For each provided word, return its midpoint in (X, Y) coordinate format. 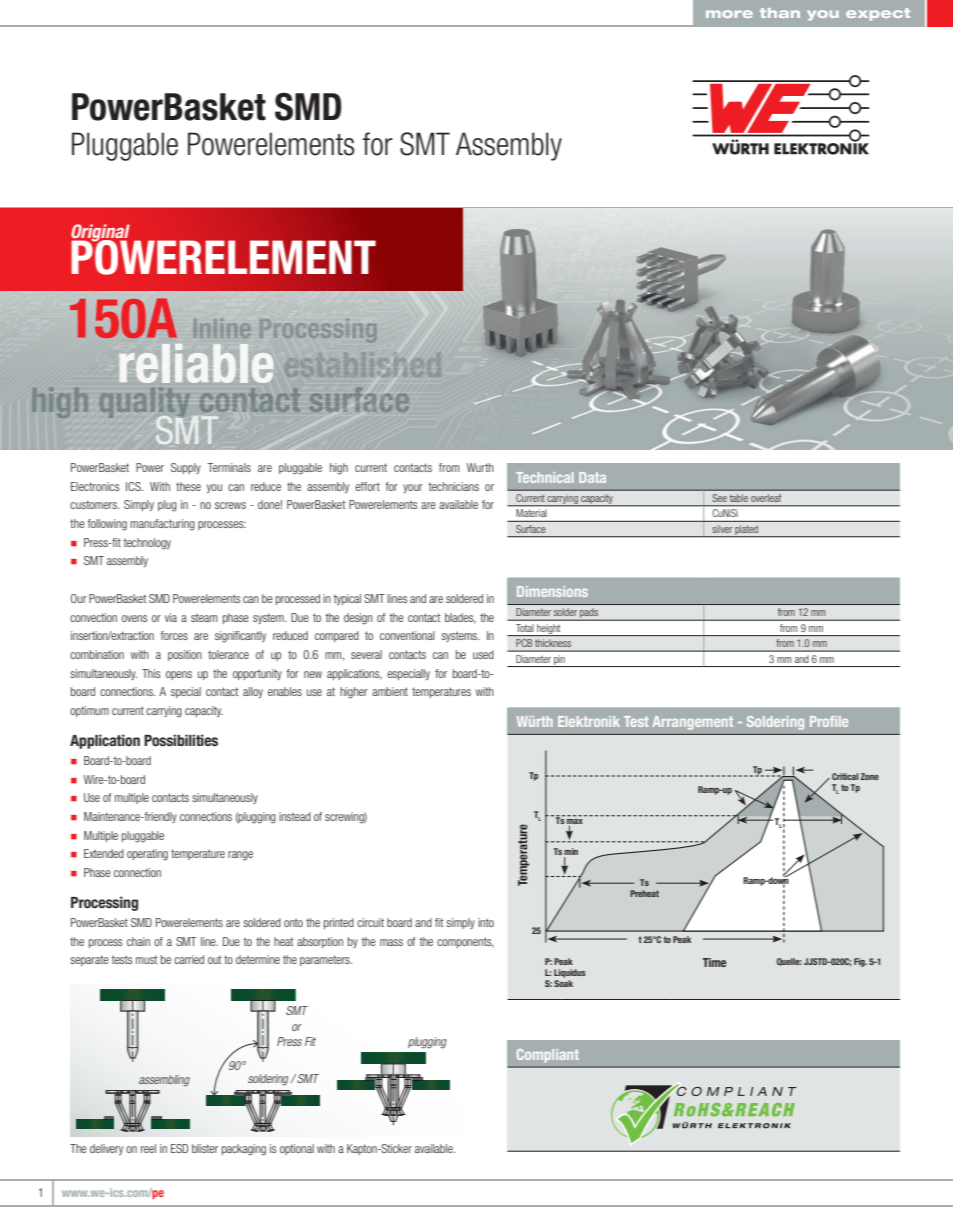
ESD (179, 1148)
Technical (545, 477)
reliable (196, 363)
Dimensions (552, 591)
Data (592, 477)
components (465, 943)
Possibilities (181, 740)
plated (747, 531)
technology (147, 544)
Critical (845, 776)
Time (714, 962)
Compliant (548, 1056)
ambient (390, 691)
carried (189, 959)
